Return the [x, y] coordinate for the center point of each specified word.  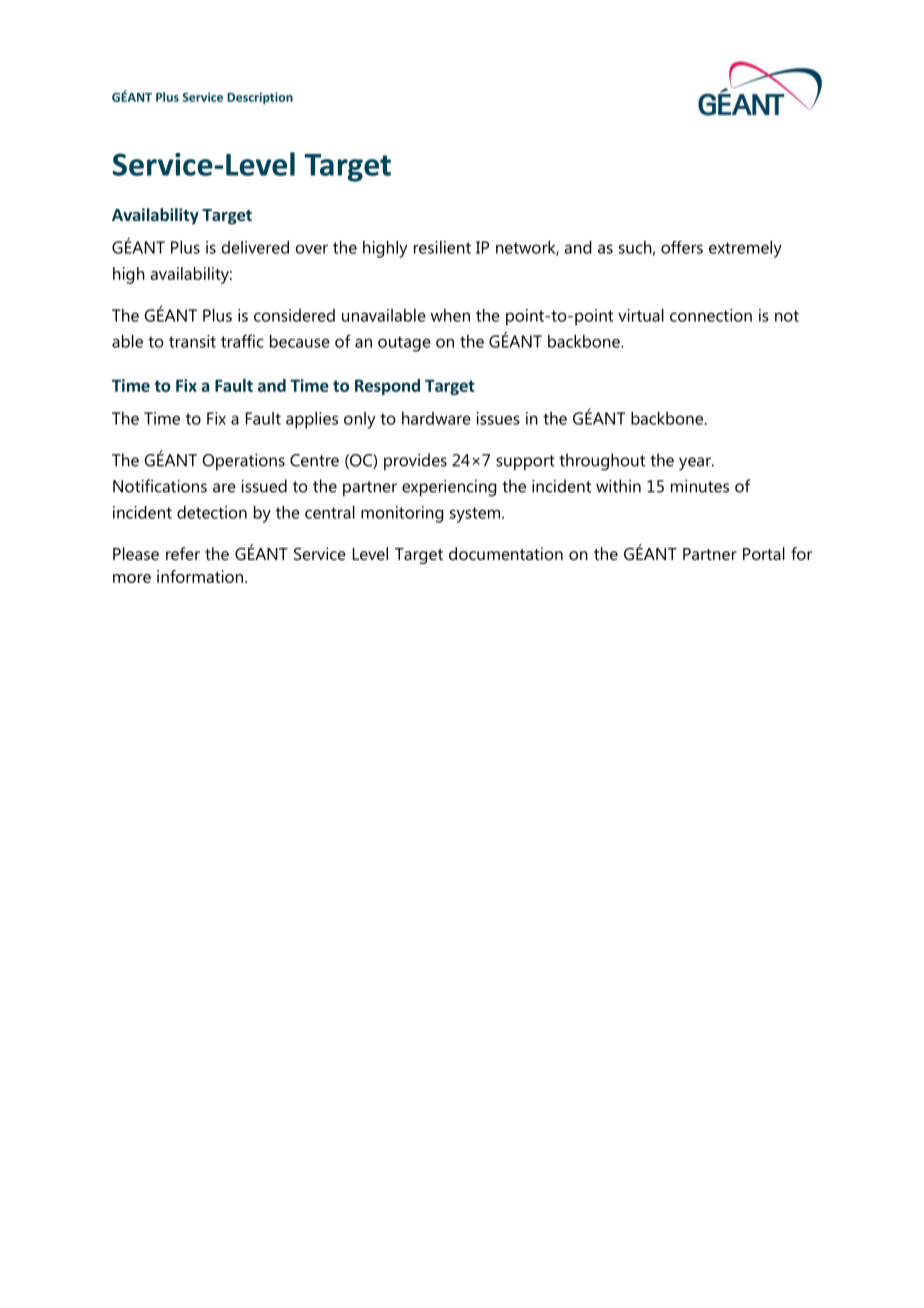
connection [711, 315]
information [200, 576]
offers [682, 247]
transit [192, 341]
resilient [442, 247]
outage [404, 344]
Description [260, 98]
